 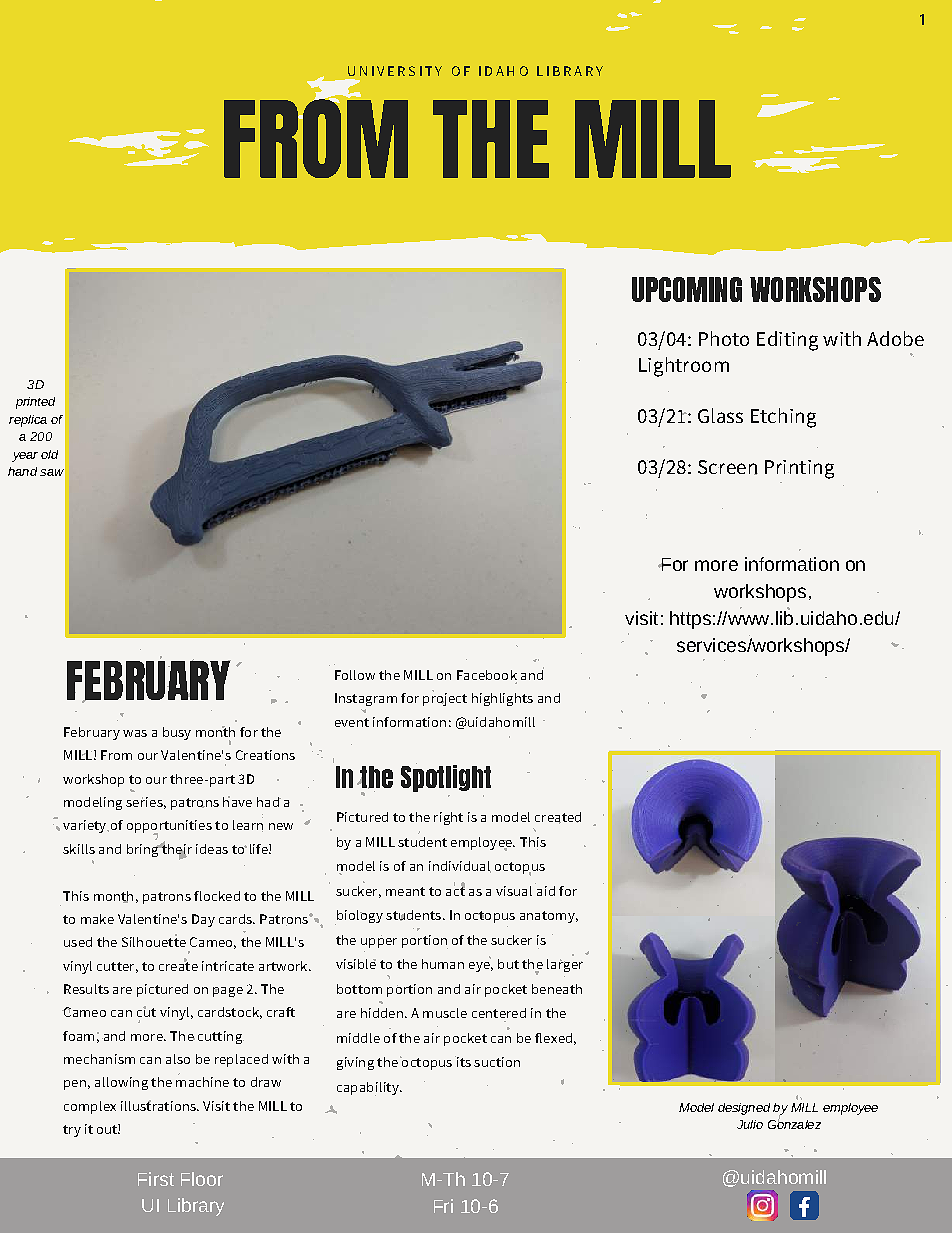 I want to click on Editing, so click(x=787, y=341).
